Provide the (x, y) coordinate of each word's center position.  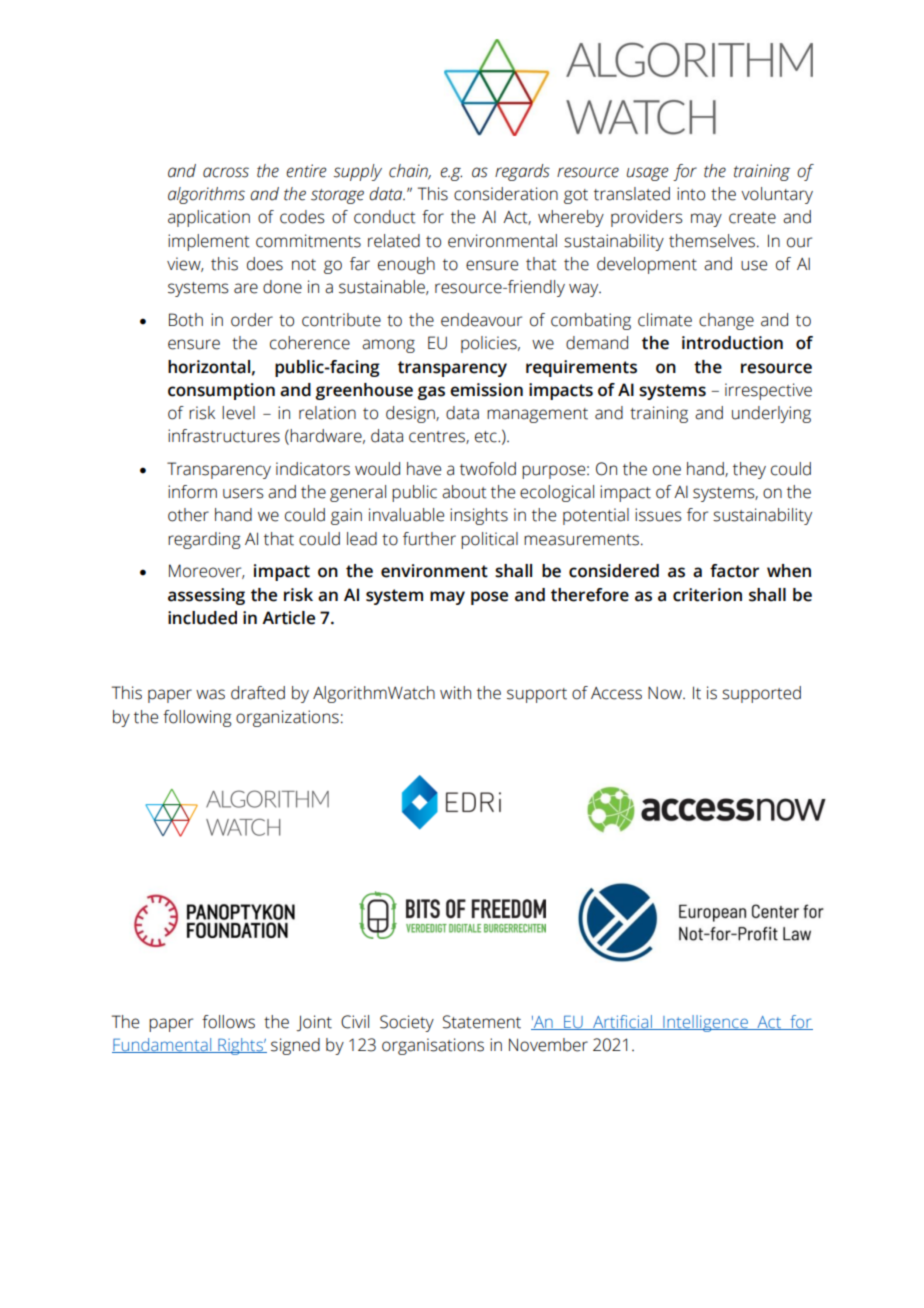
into (691, 194)
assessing (206, 596)
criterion (707, 595)
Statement (482, 1022)
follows (228, 1022)
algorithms (206, 195)
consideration (506, 194)
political (489, 540)
